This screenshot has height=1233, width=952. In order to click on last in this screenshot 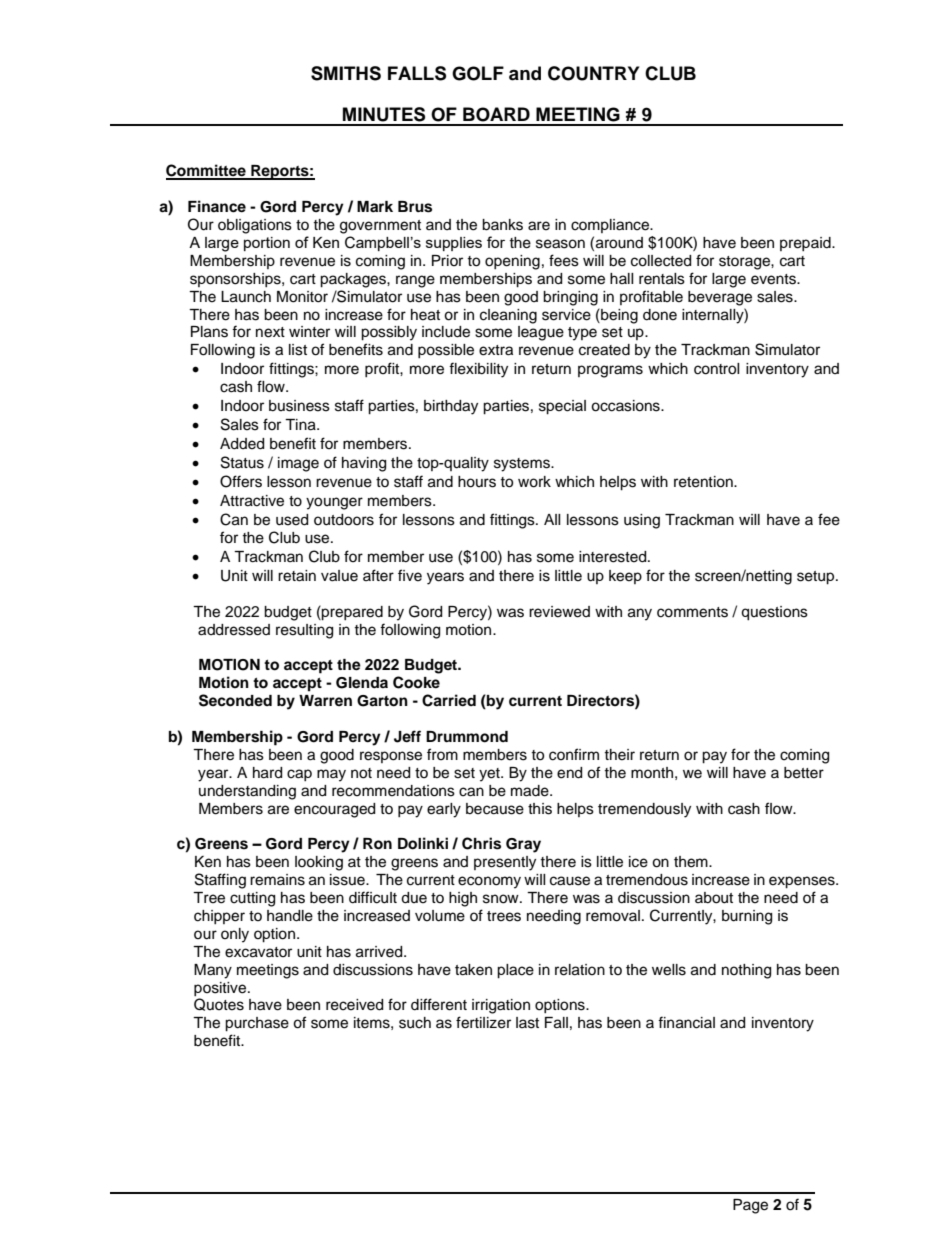, I will do `click(527, 1023)`.
